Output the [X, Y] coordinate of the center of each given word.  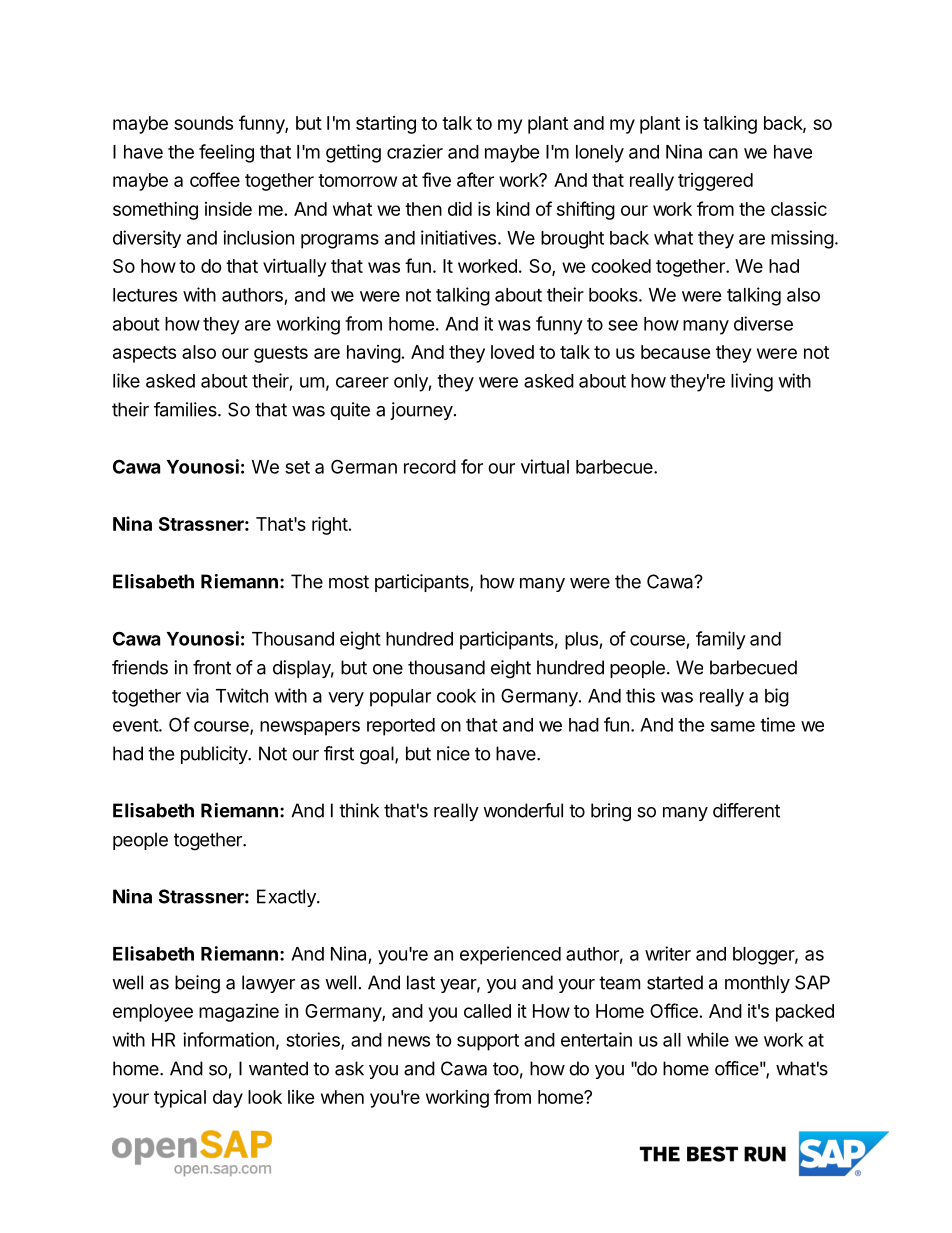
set [297, 467]
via [197, 695]
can [723, 153]
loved [512, 352]
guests [281, 354]
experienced [510, 955]
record [430, 467]
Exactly [287, 898]
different [746, 810]
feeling [226, 153]
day [228, 1099]
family [721, 640]
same [733, 726]
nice [453, 753]
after [475, 179]
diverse [763, 323]
